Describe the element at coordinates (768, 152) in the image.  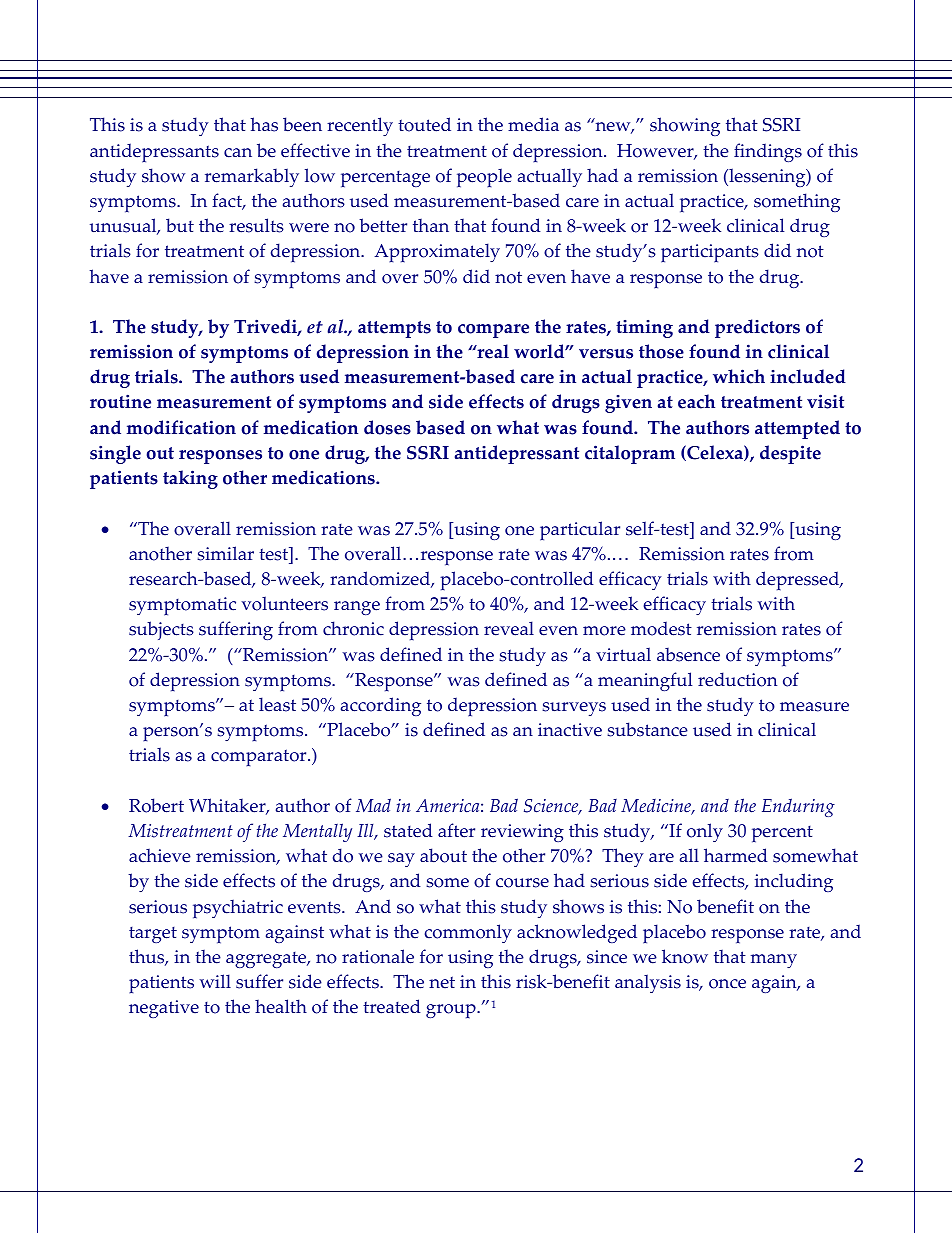
I see `findings` at that location.
